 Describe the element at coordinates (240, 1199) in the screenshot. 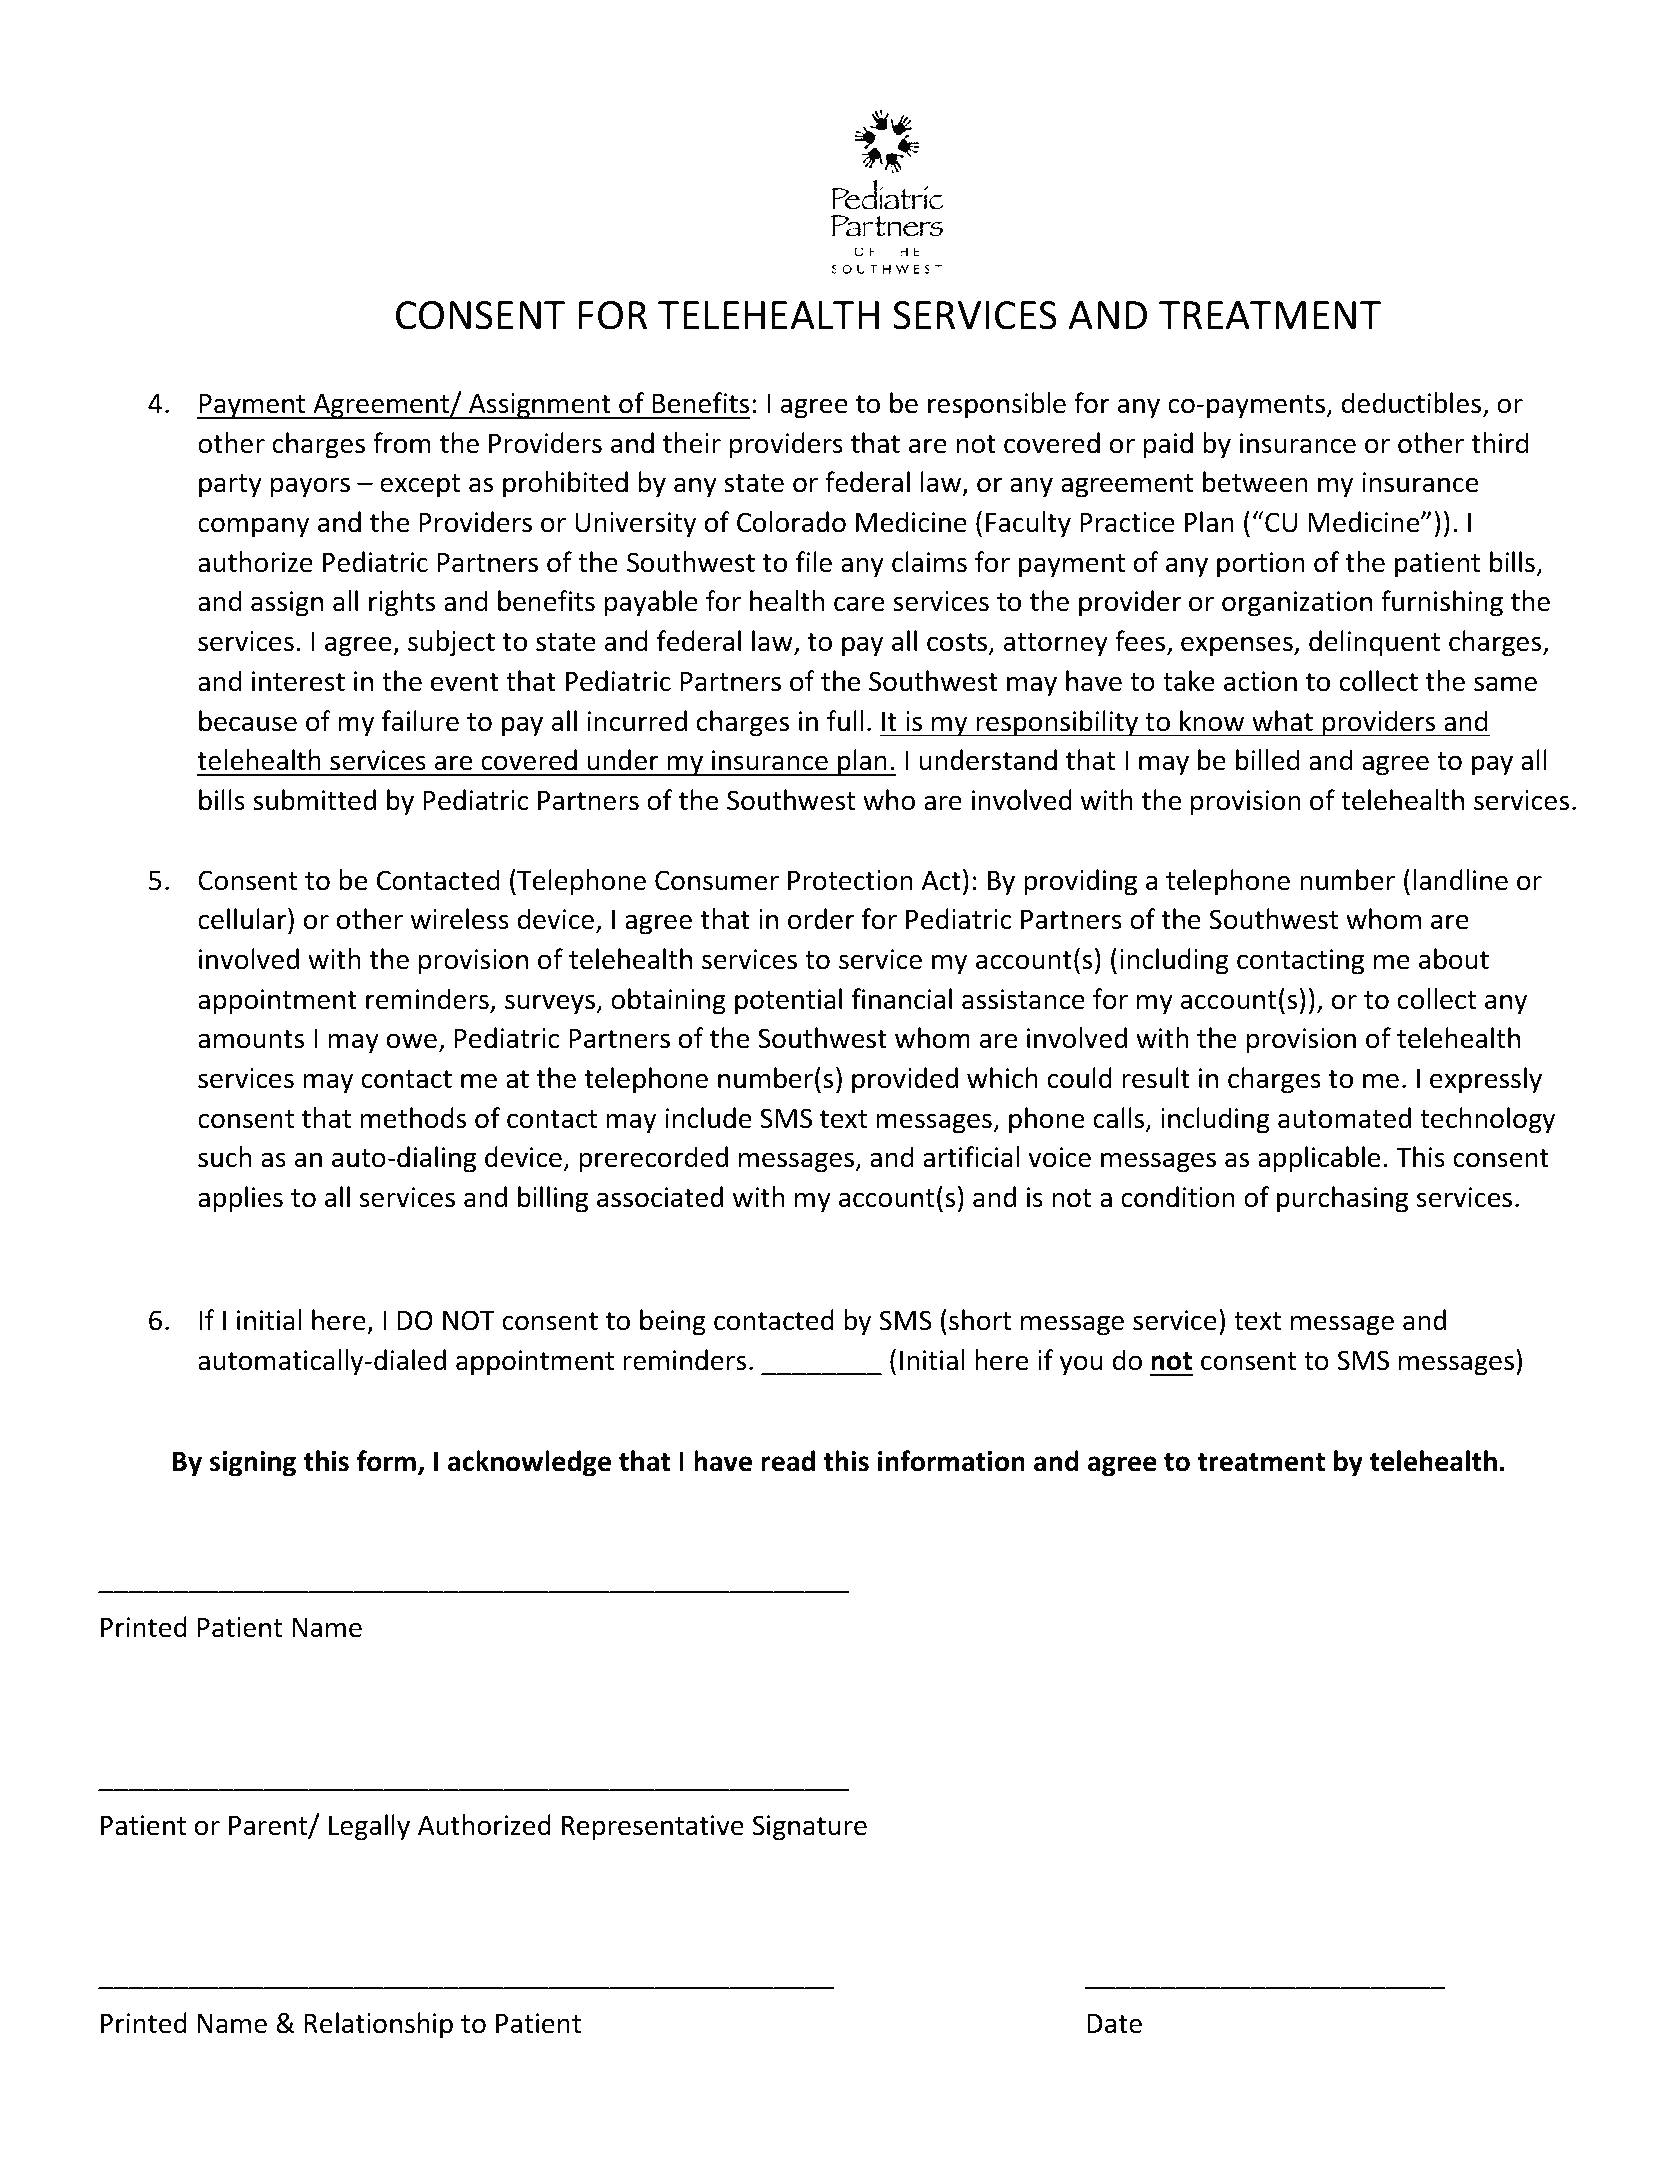

I see `applies` at that location.
